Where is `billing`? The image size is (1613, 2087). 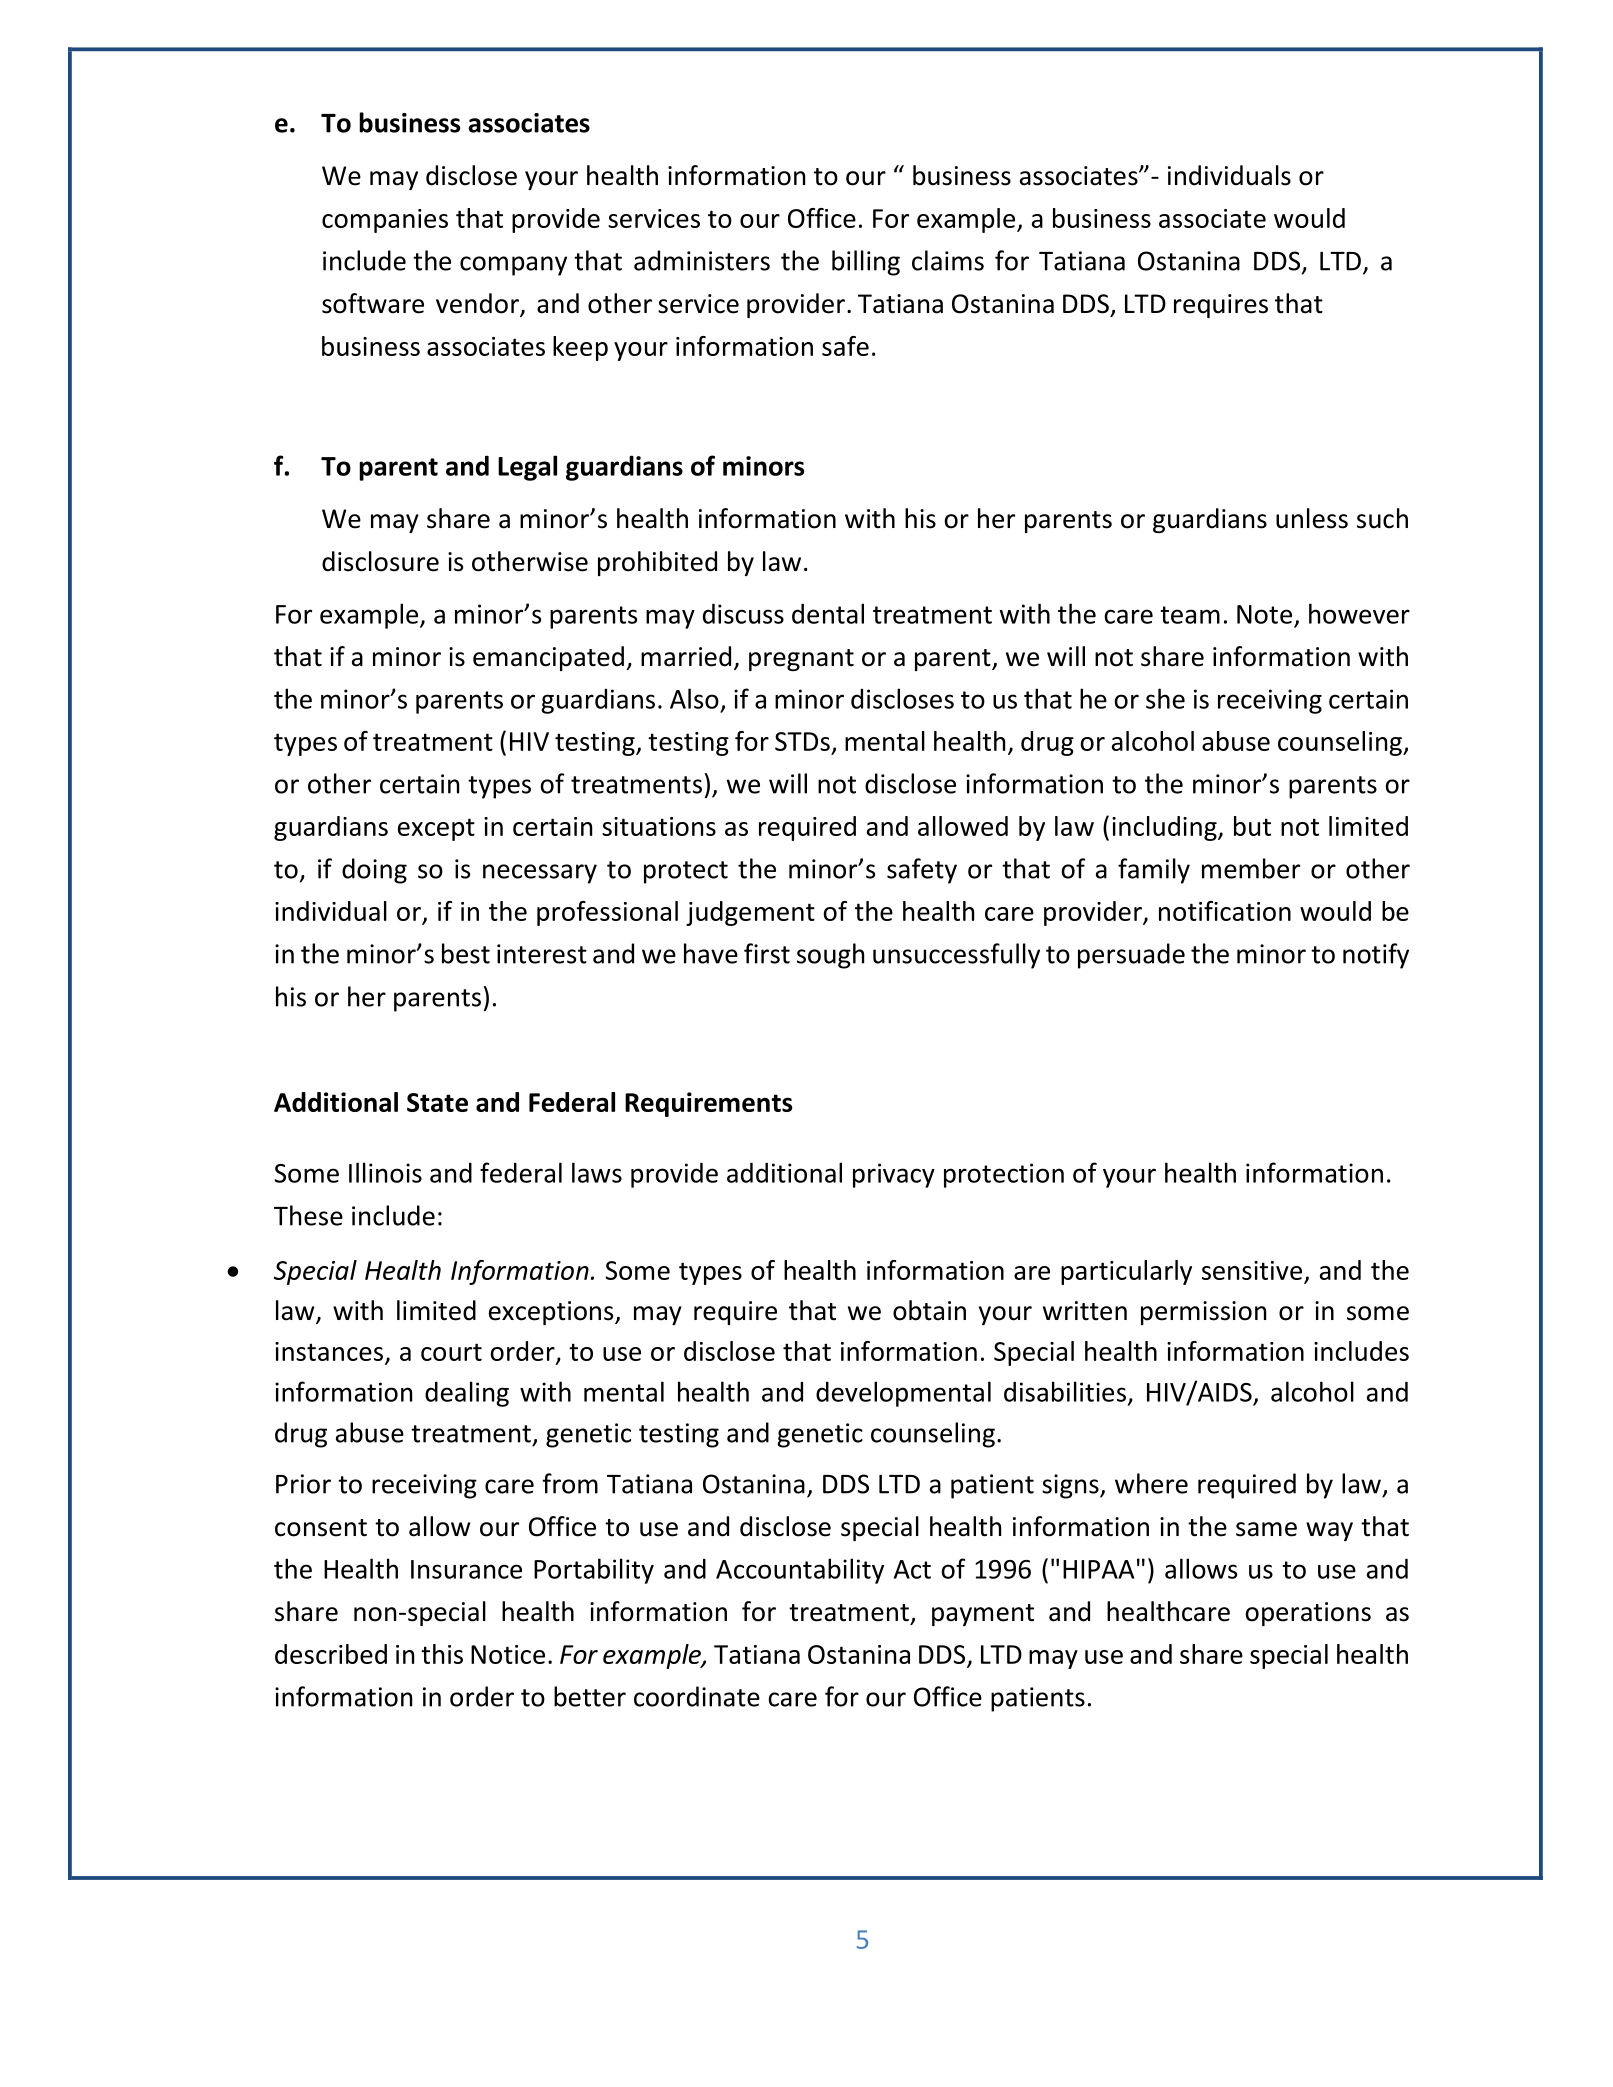
billing is located at coordinates (866, 263).
